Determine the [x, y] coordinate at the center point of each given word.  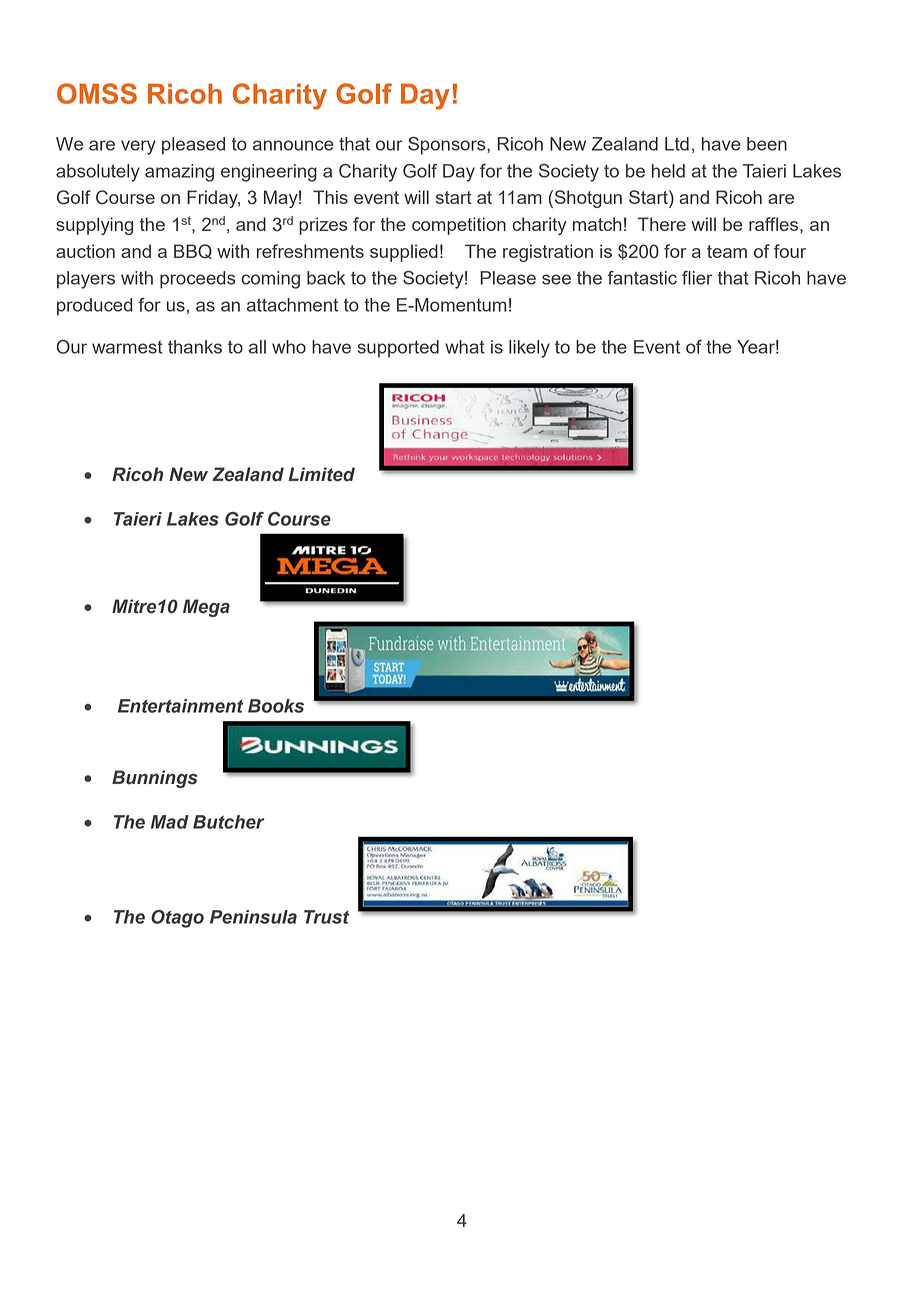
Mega [206, 608]
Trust [326, 917]
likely [529, 349]
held [668, 171]
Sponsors [448, 146]
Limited [321, 474]
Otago [177, 919]
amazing [179, 173]
